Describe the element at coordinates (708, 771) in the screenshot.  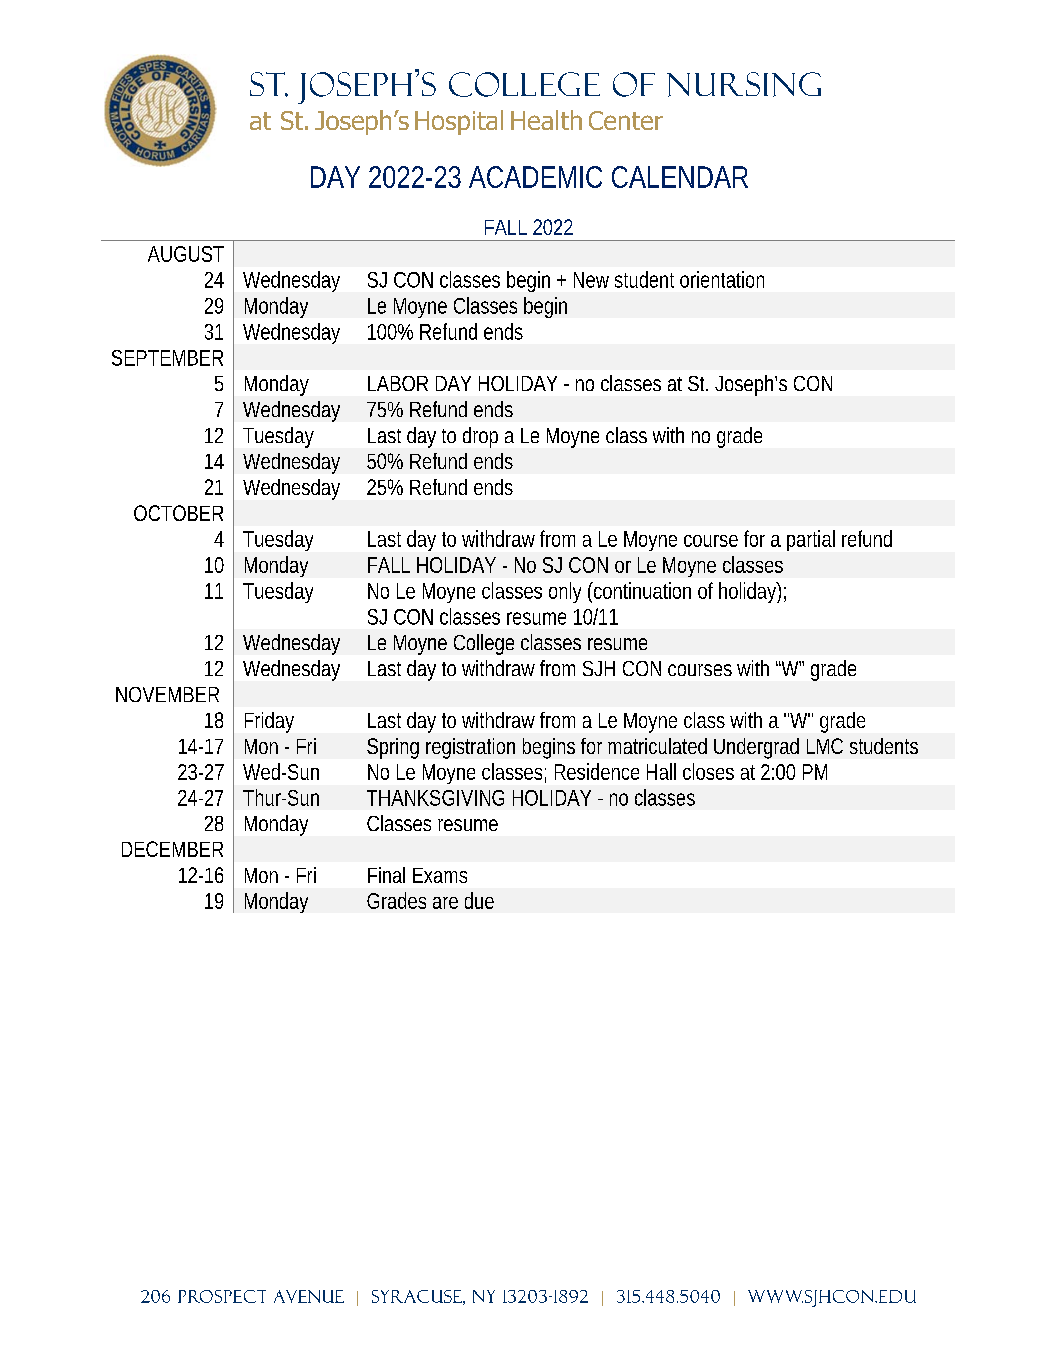
I see `closes` at that location.
